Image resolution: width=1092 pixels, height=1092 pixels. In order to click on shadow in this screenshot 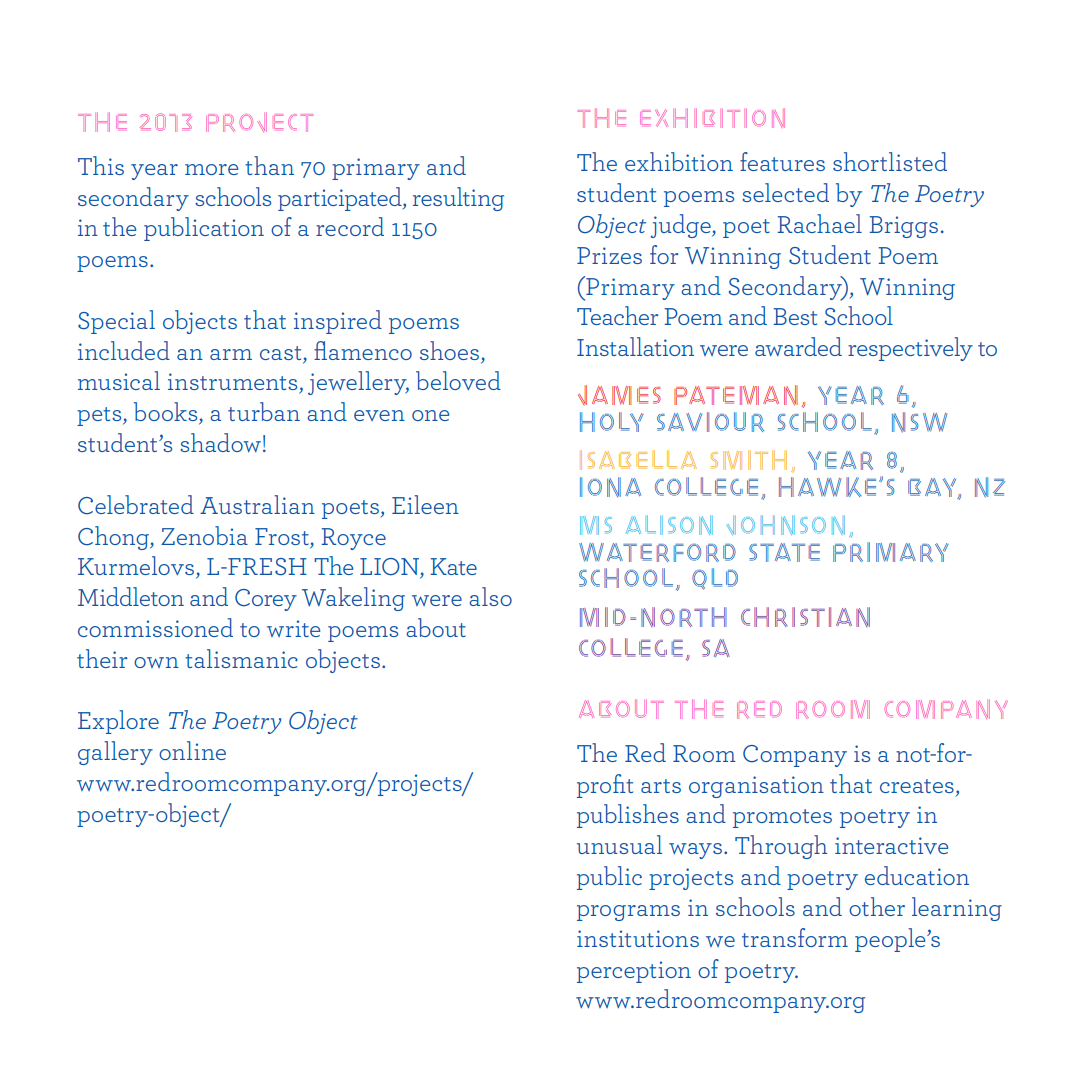, I will do `click(220, 442)`.
